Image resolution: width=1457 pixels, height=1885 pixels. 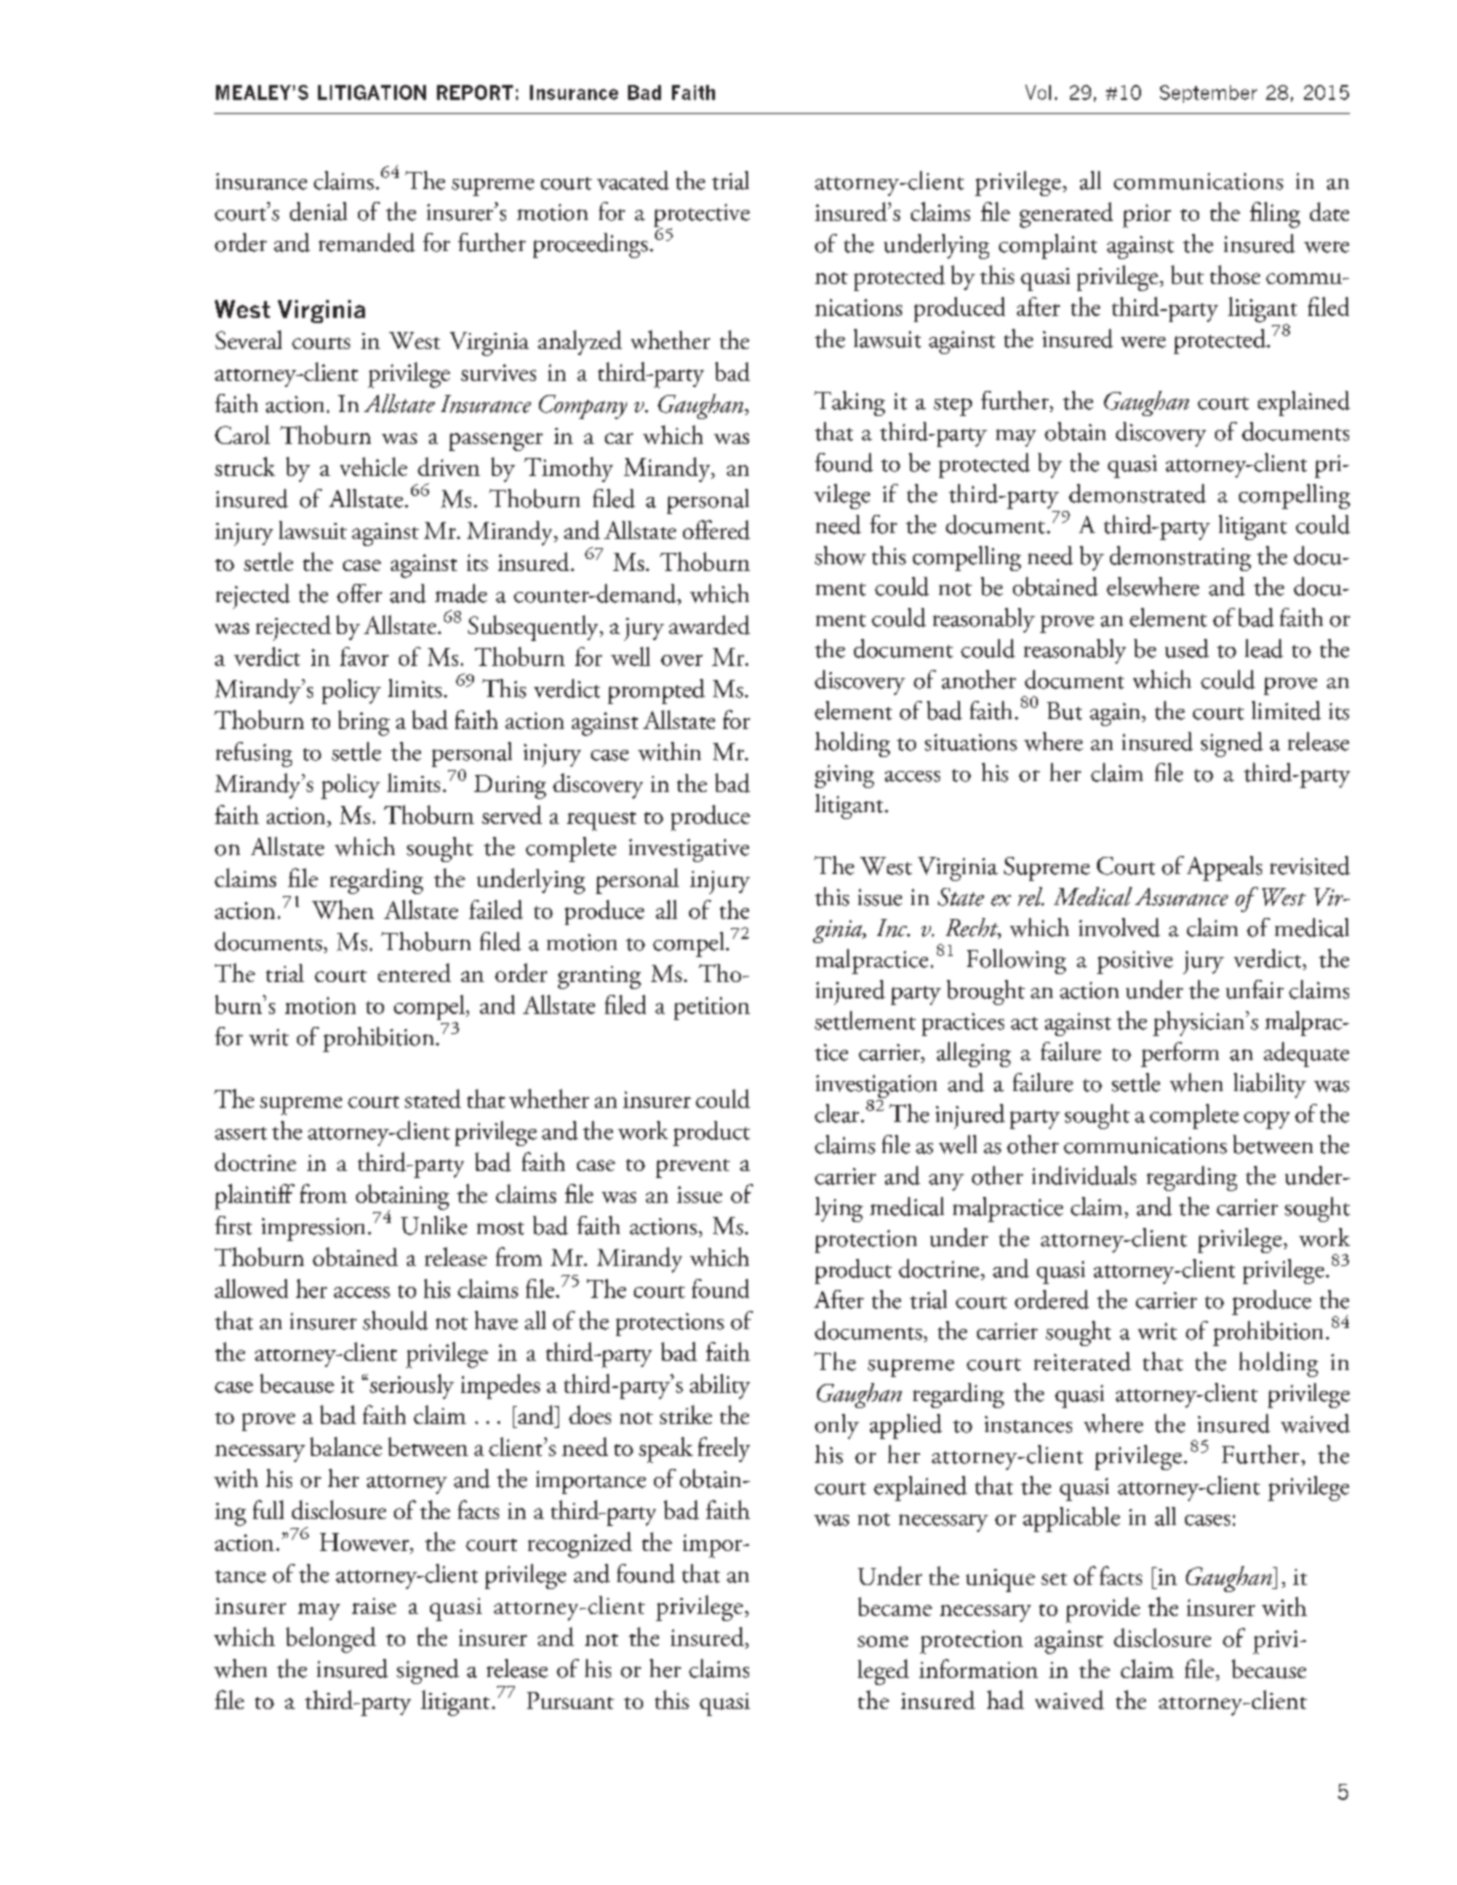 I want to click on entered, so click(x=414, y=972).
